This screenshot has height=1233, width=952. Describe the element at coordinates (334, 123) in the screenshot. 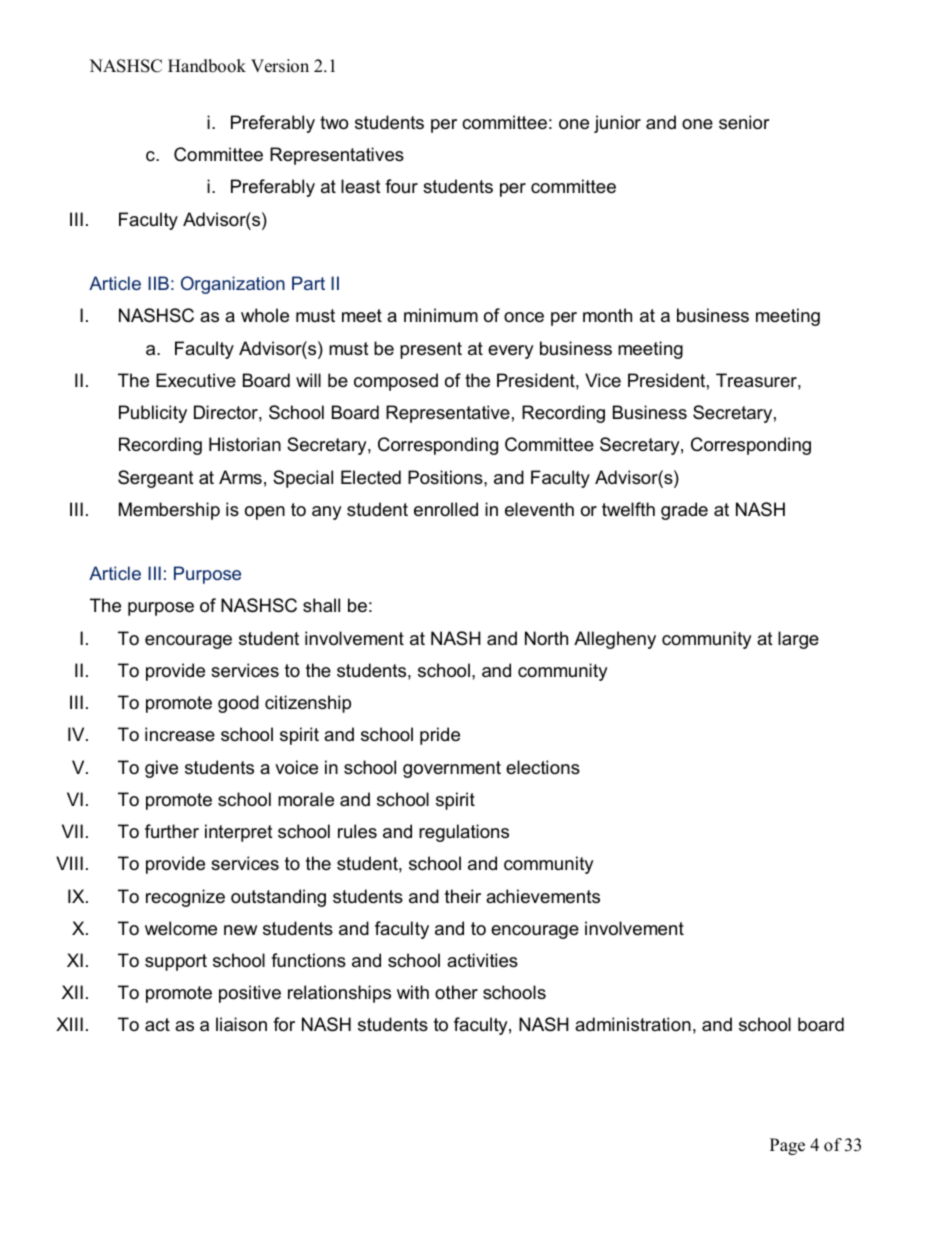

I see `two` at that location.
